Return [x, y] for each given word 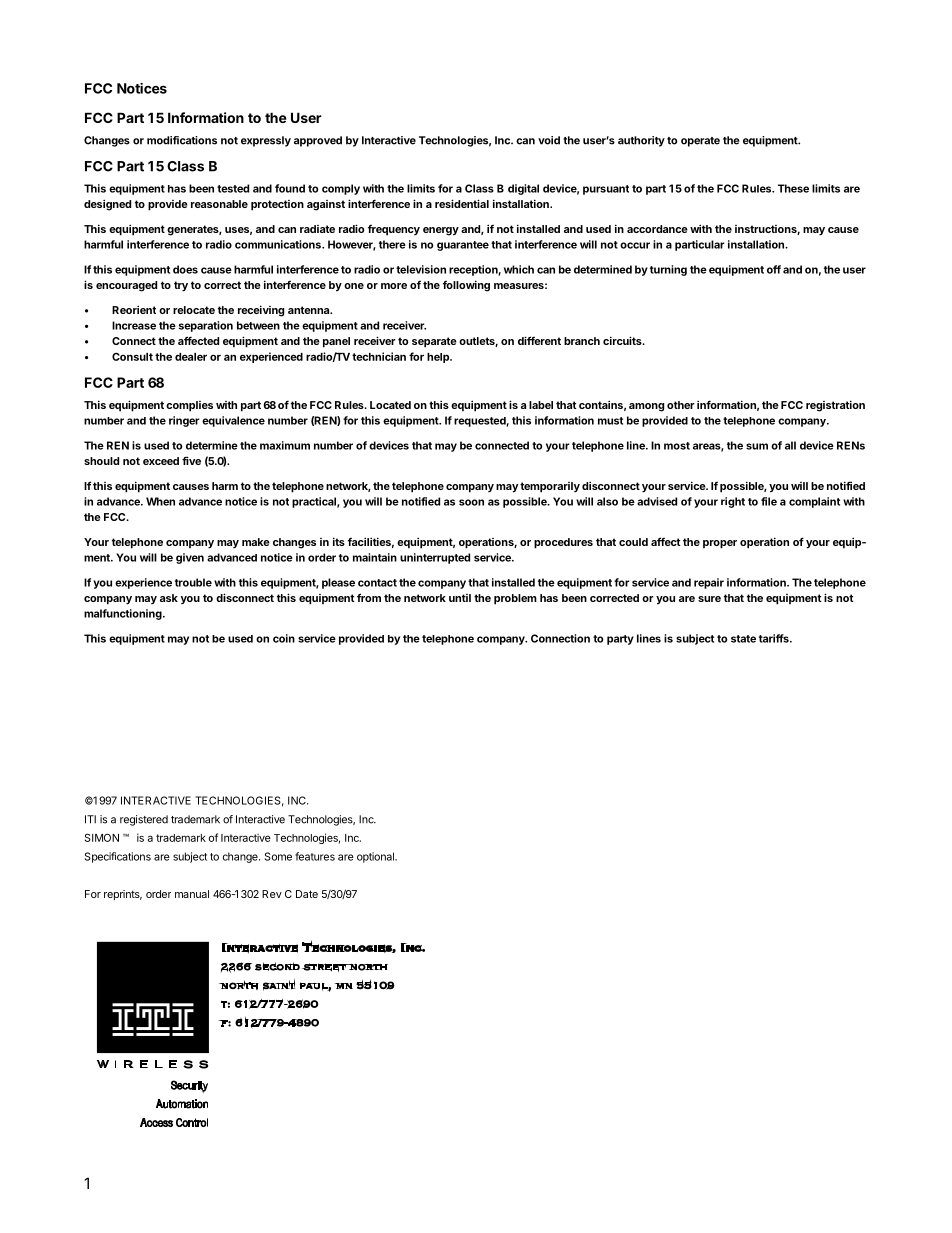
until [460, 598]
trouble [193, 582]
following [466, 286]
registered [144, 820]
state [743, 639]
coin [284, 638]
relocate [194, 310]
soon [471, 502]
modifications [182, 140]
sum [757, 446]
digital [523, 189]
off [774, 269]
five [191, 460]
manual [192, 894]
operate [700, 142]
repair [709, 583]
